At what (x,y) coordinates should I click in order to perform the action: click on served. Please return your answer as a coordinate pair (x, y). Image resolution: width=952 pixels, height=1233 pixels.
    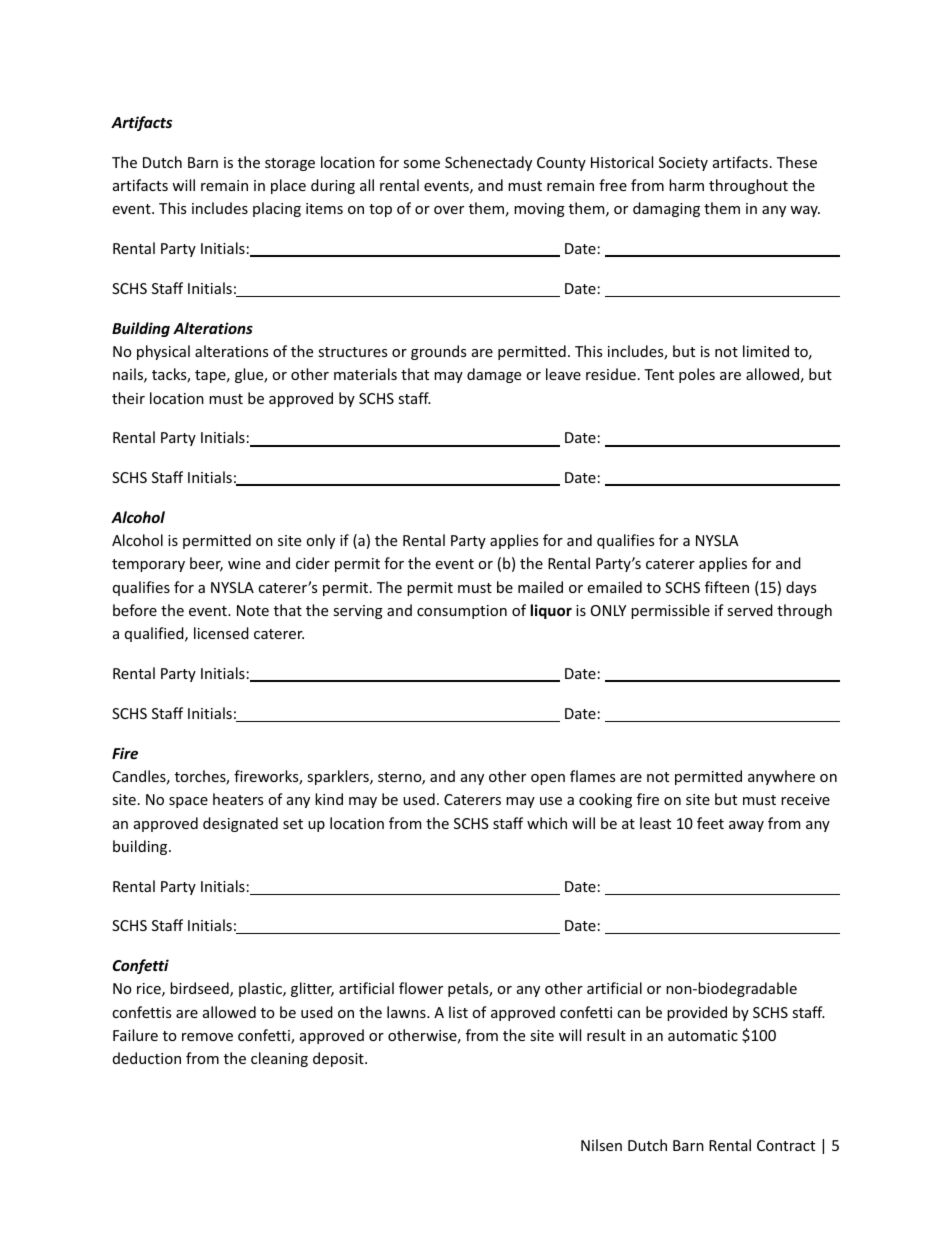
    Looking at the image, I should click on (750, 610).
